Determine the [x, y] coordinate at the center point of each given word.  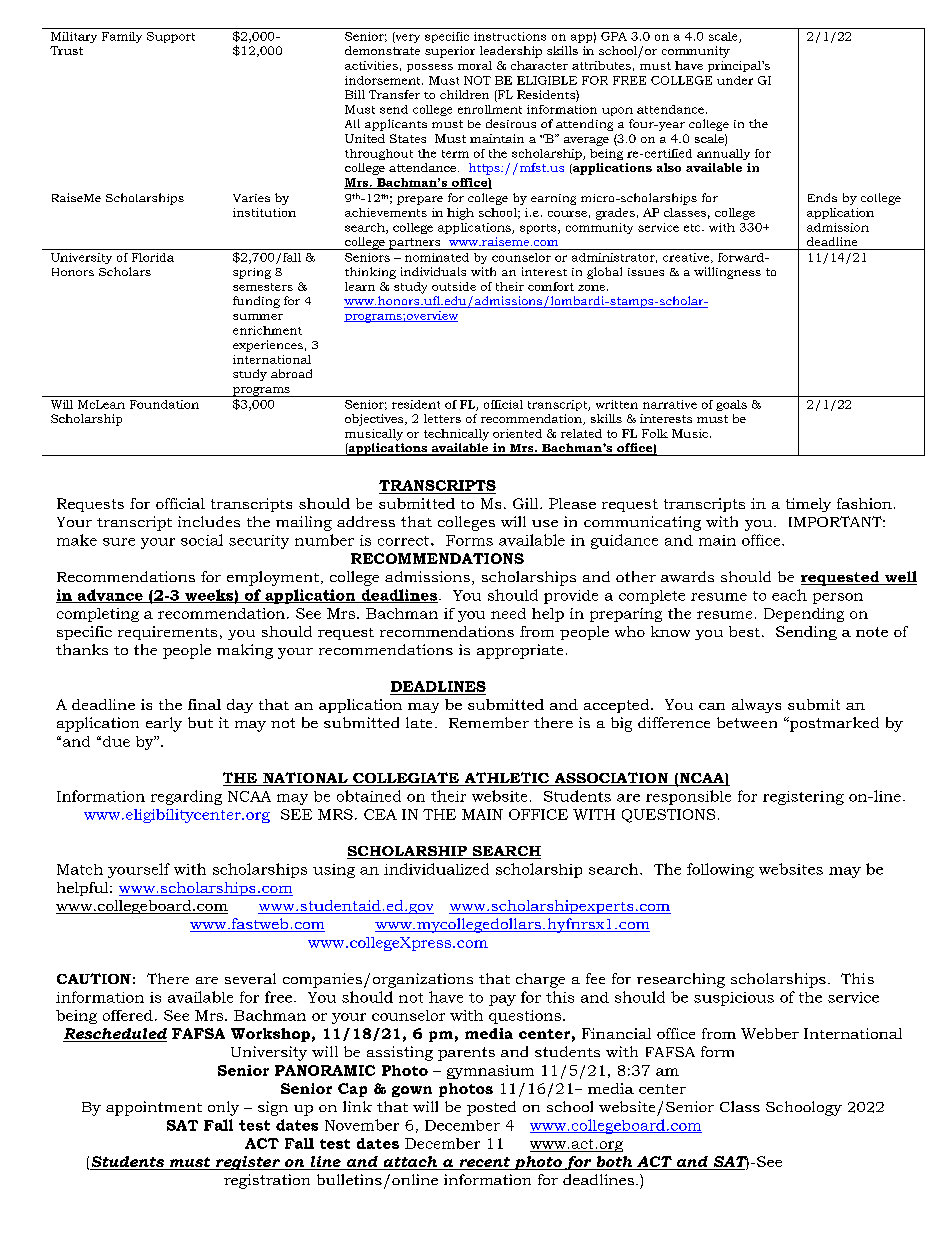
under [735, 80]
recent [484, 1163]
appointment [154, 1108]
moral [475, 65]
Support [171, 37]
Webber [770, 1033]
